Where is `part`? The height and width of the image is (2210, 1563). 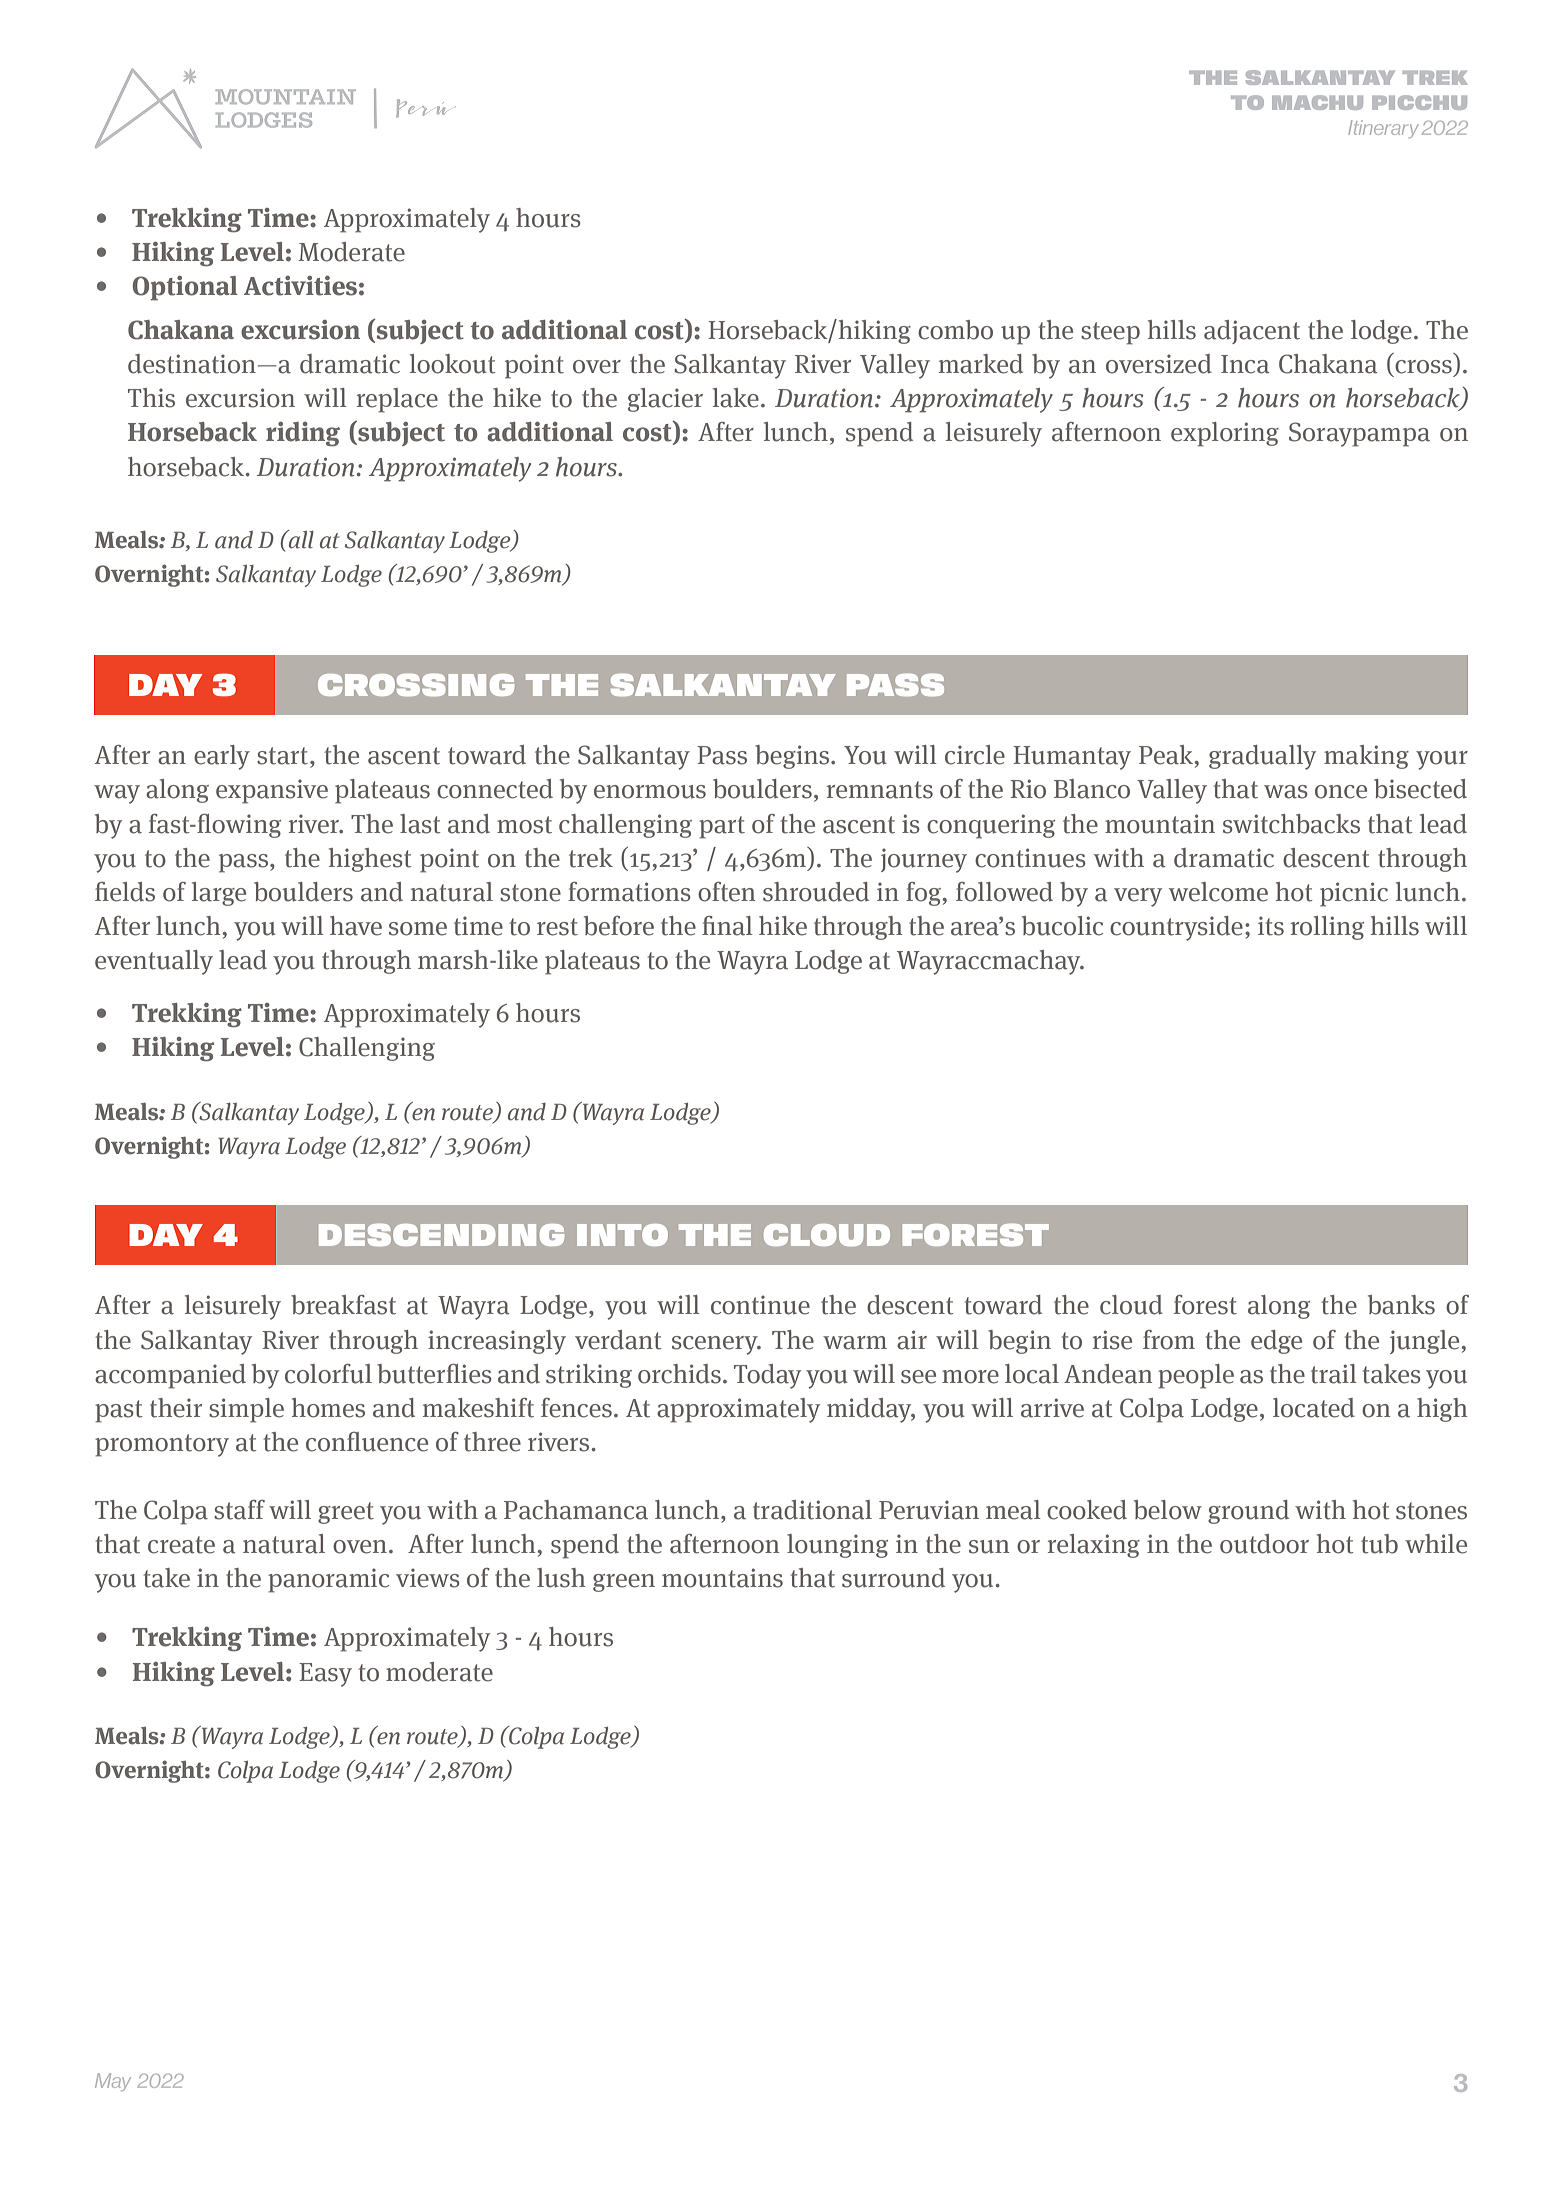 part is located at coordinates (722, 827).
